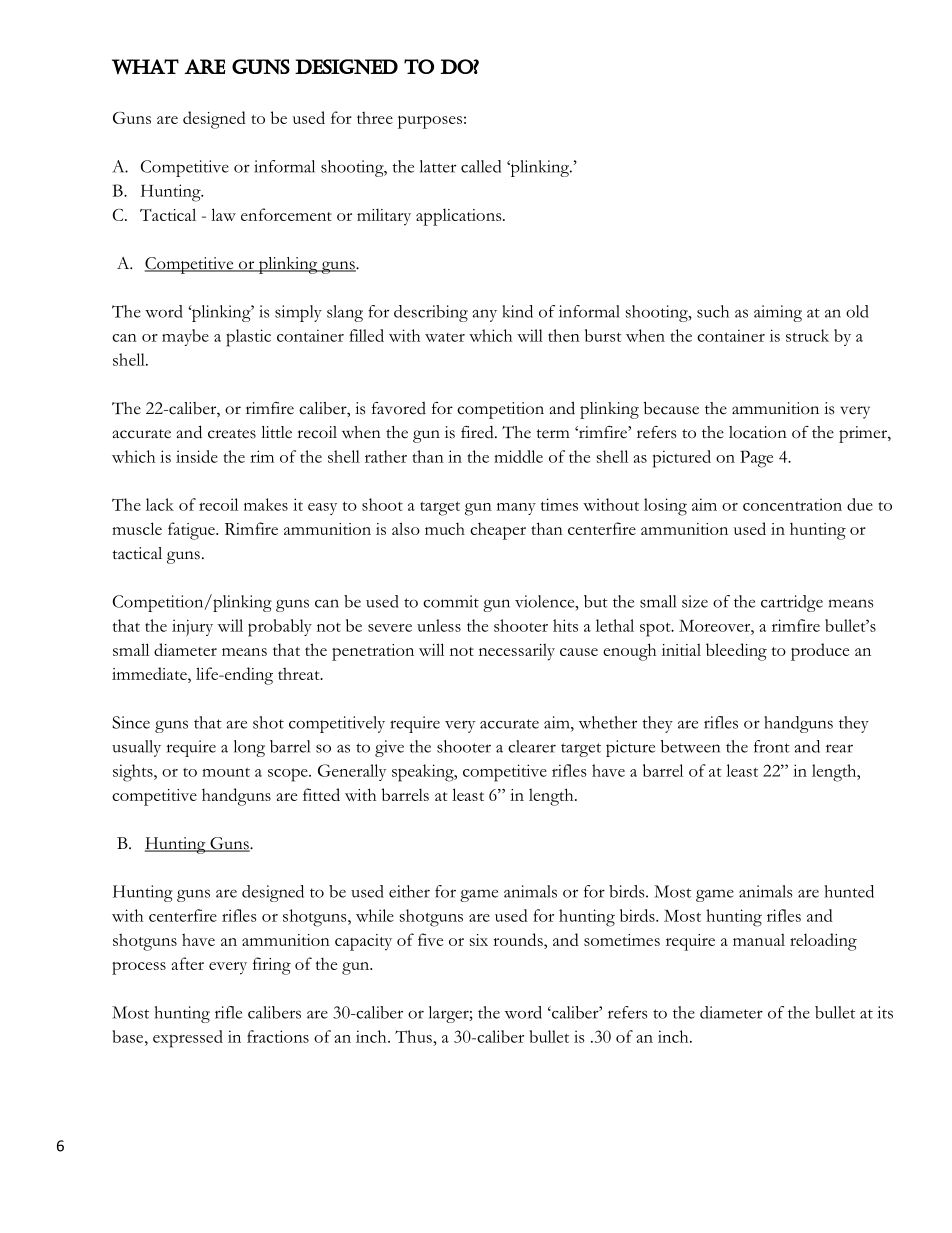  I want to click on fatigue, so click(192, 531).
